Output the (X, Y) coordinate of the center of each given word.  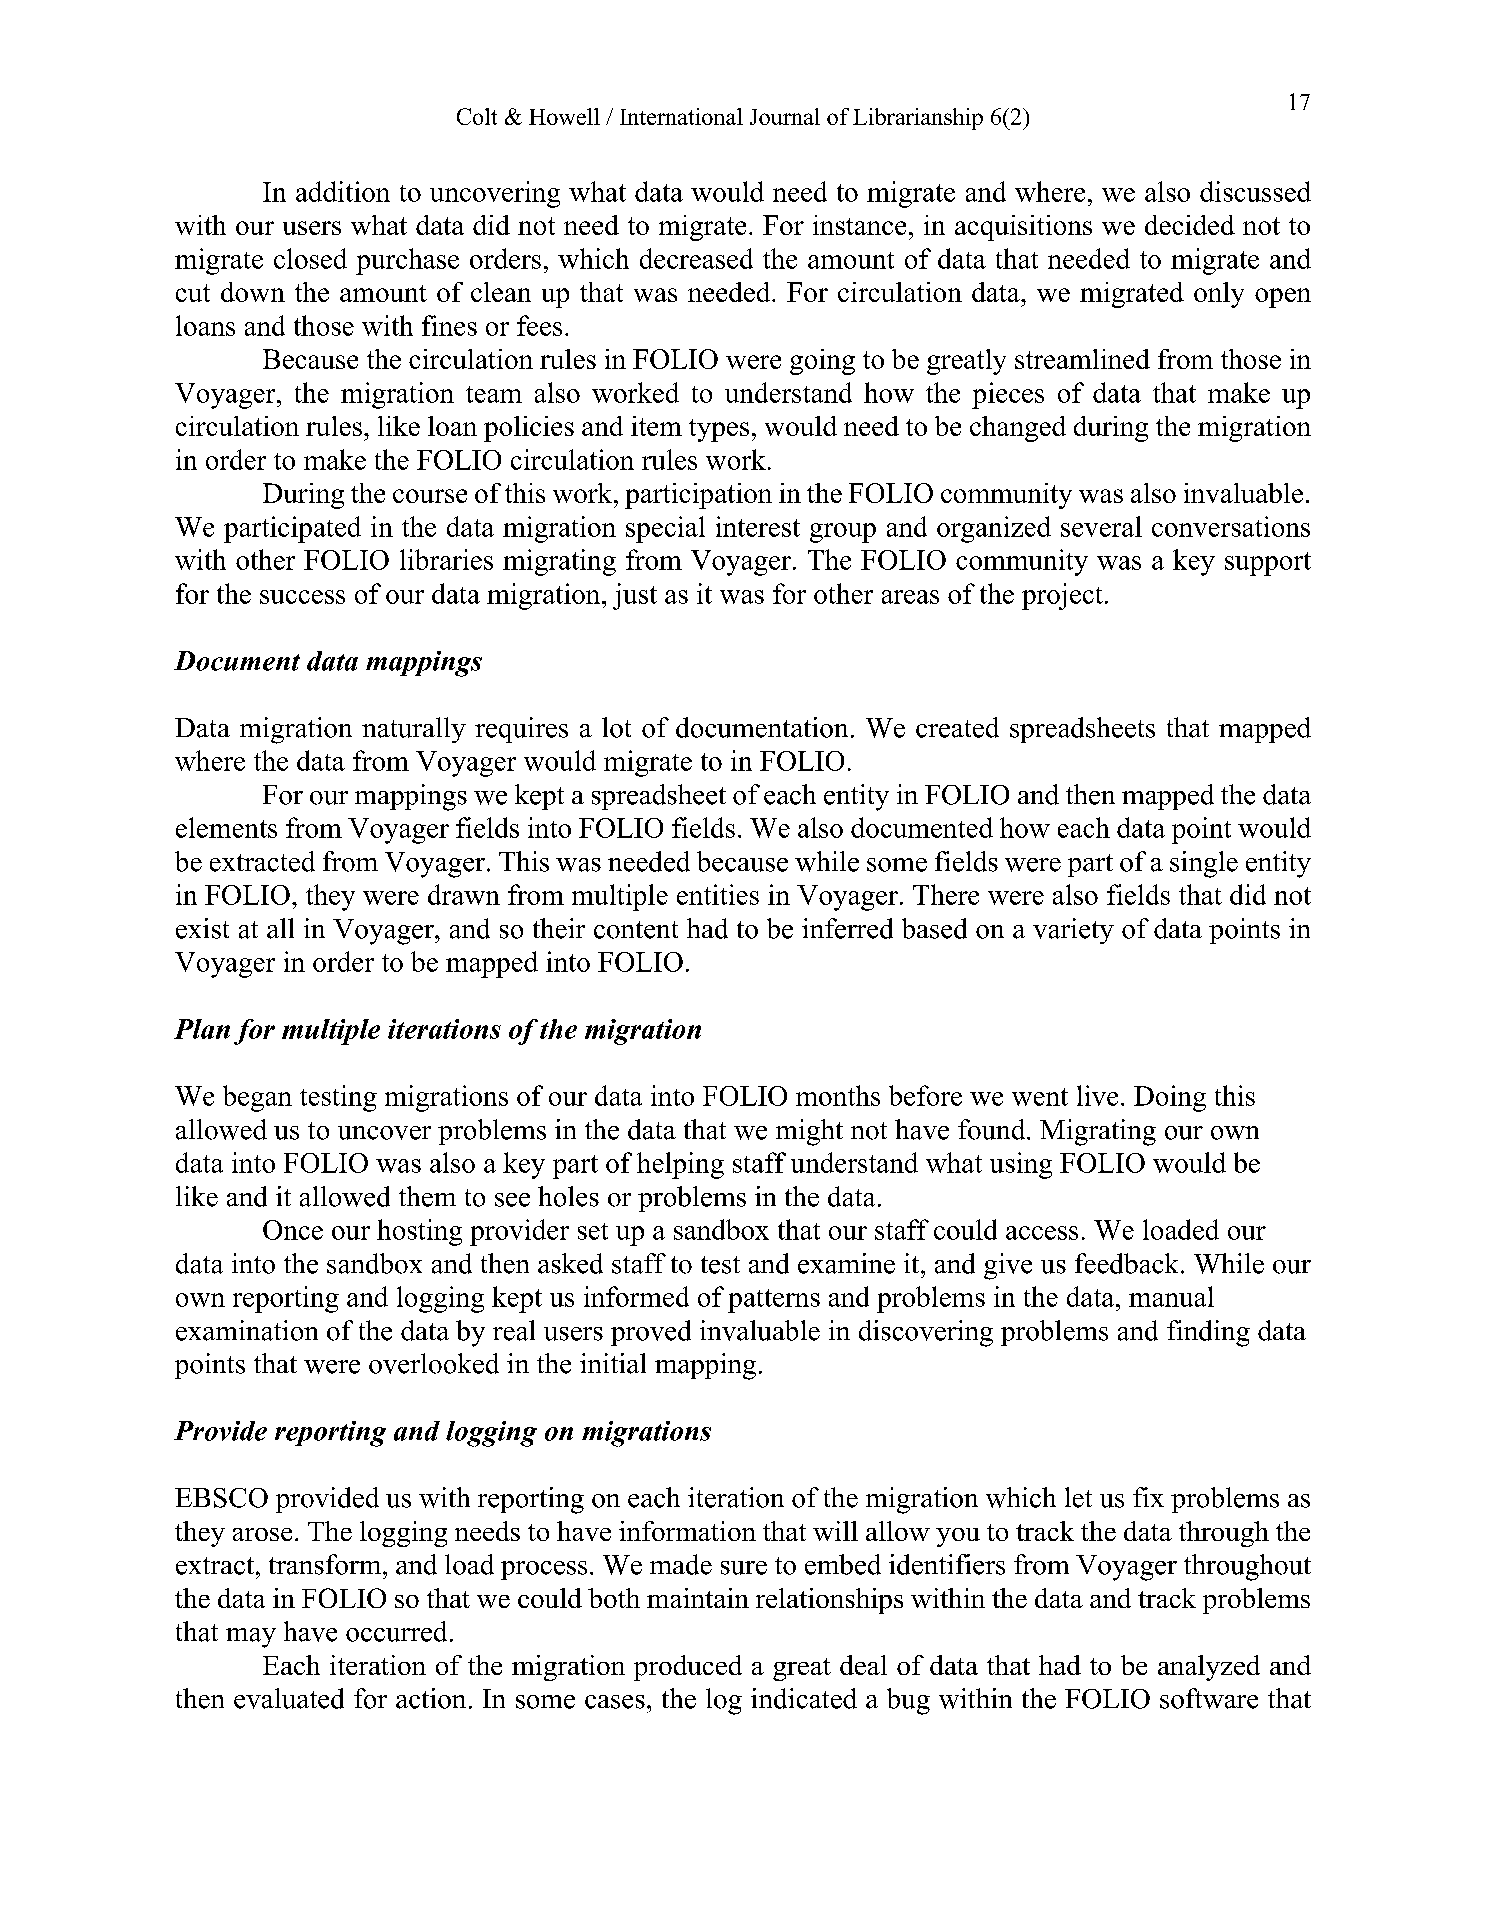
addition (343, 191)
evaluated (289, 1698)
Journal (785, 116)
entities (718, 894)
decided (1190, 225)
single (1204, 864)
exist (202, 928)
